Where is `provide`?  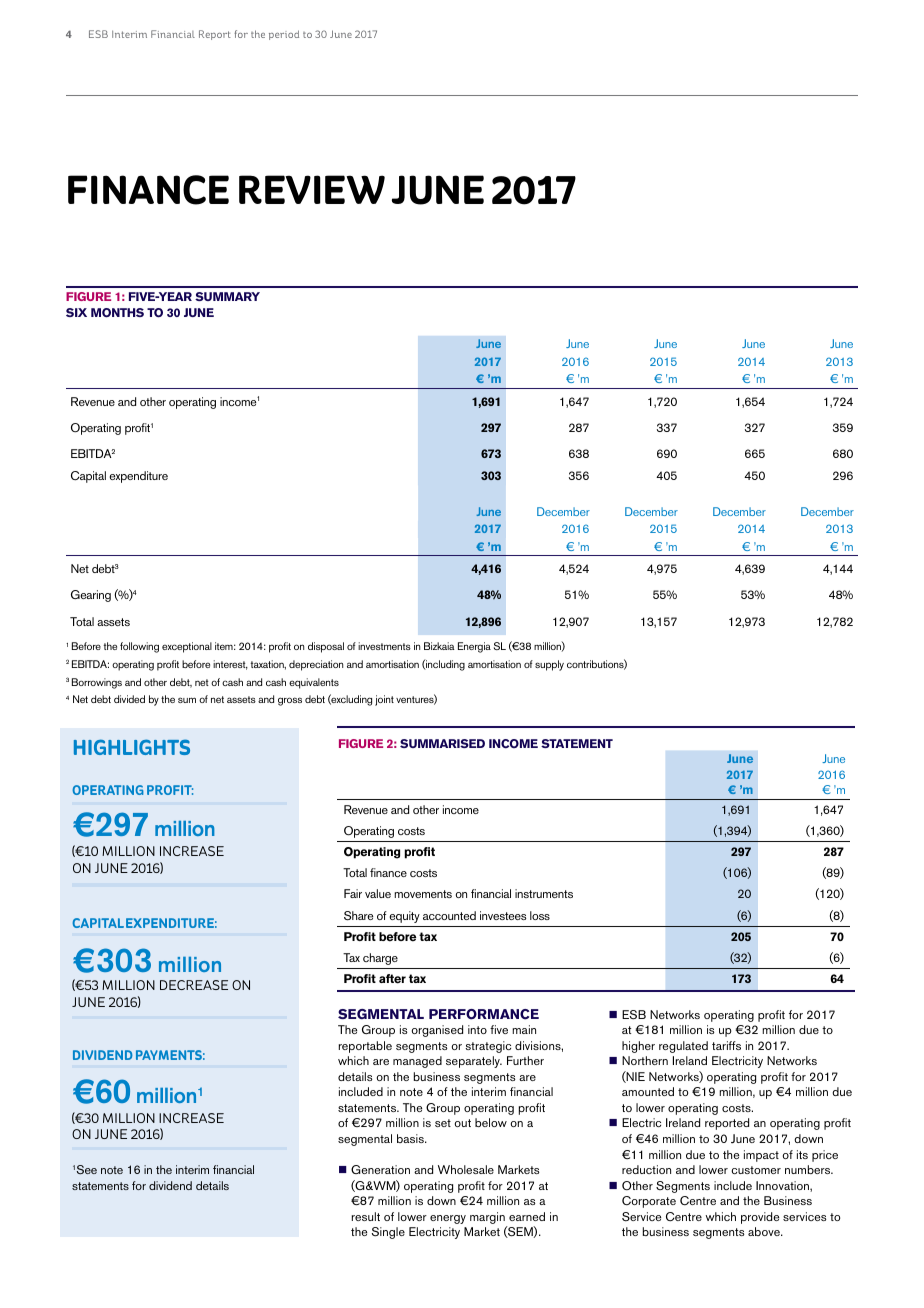
provide is located at coordinates (760, 1218).
